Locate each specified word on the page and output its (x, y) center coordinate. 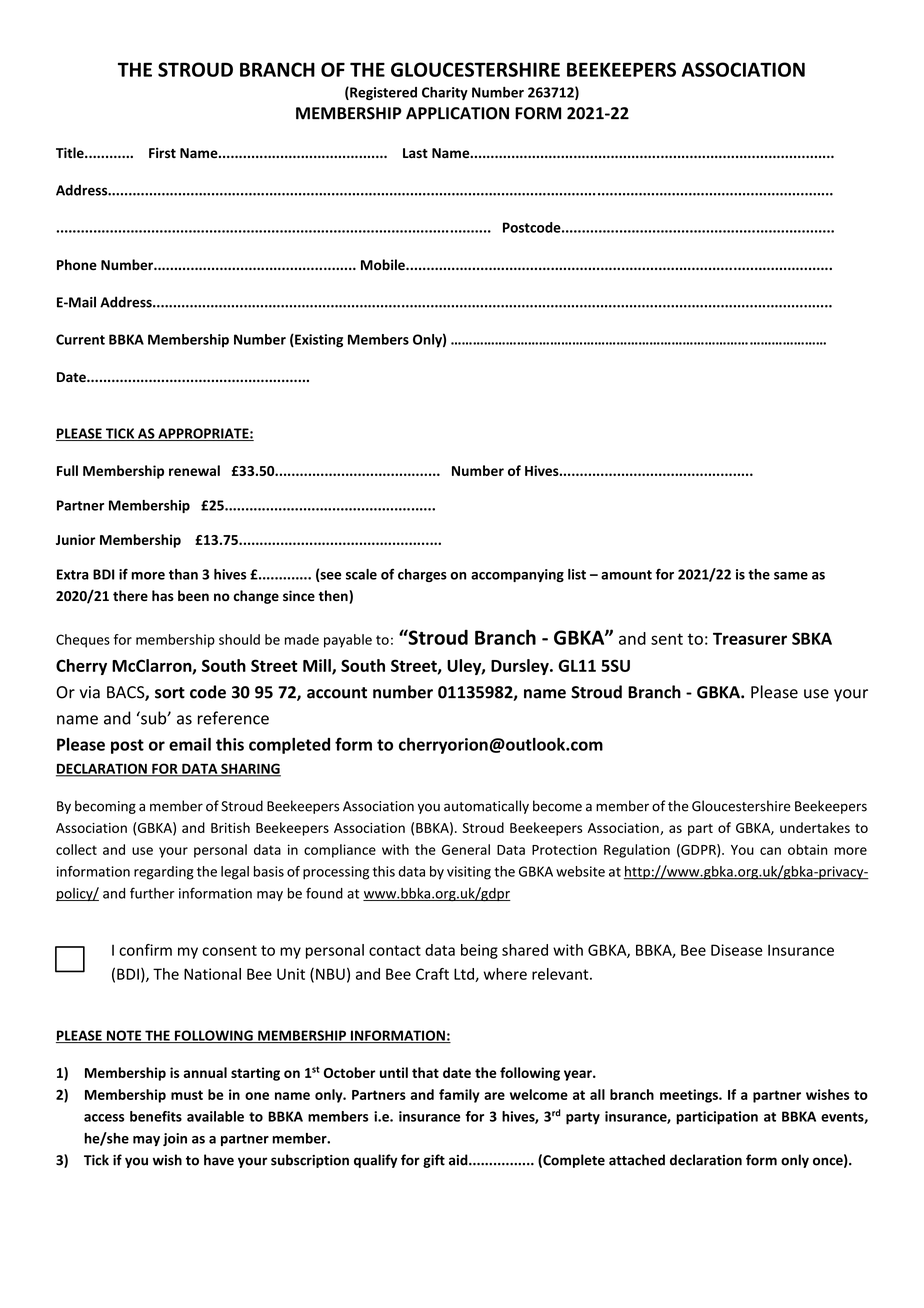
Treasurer (750, 638)
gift (434, 1161)
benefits (156, 1116)
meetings (690, 1096)
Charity (445, 93)
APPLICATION (457, 113)
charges (422, 575)
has (163, 596)
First (162, 153)
